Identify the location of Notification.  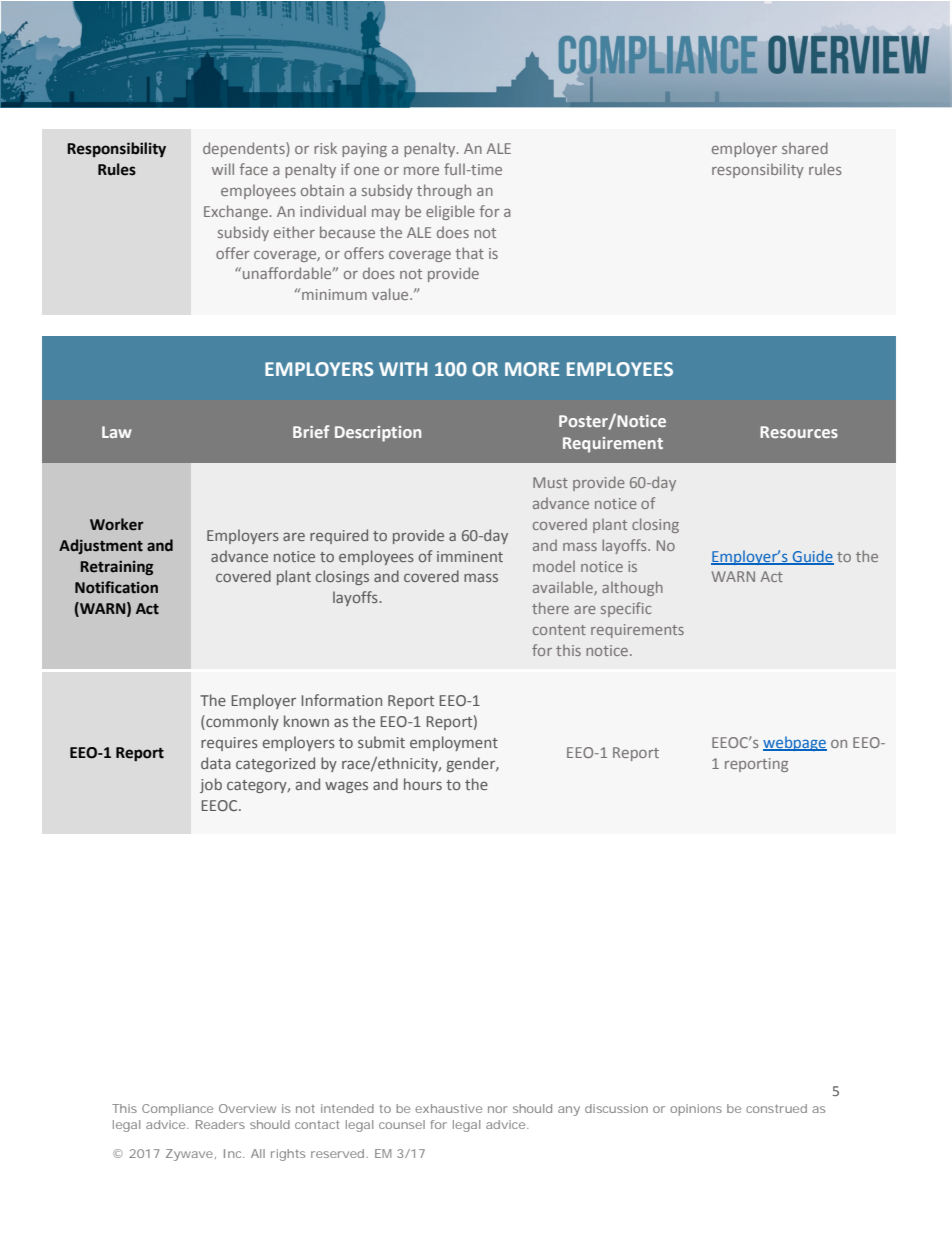
(116, 587).
